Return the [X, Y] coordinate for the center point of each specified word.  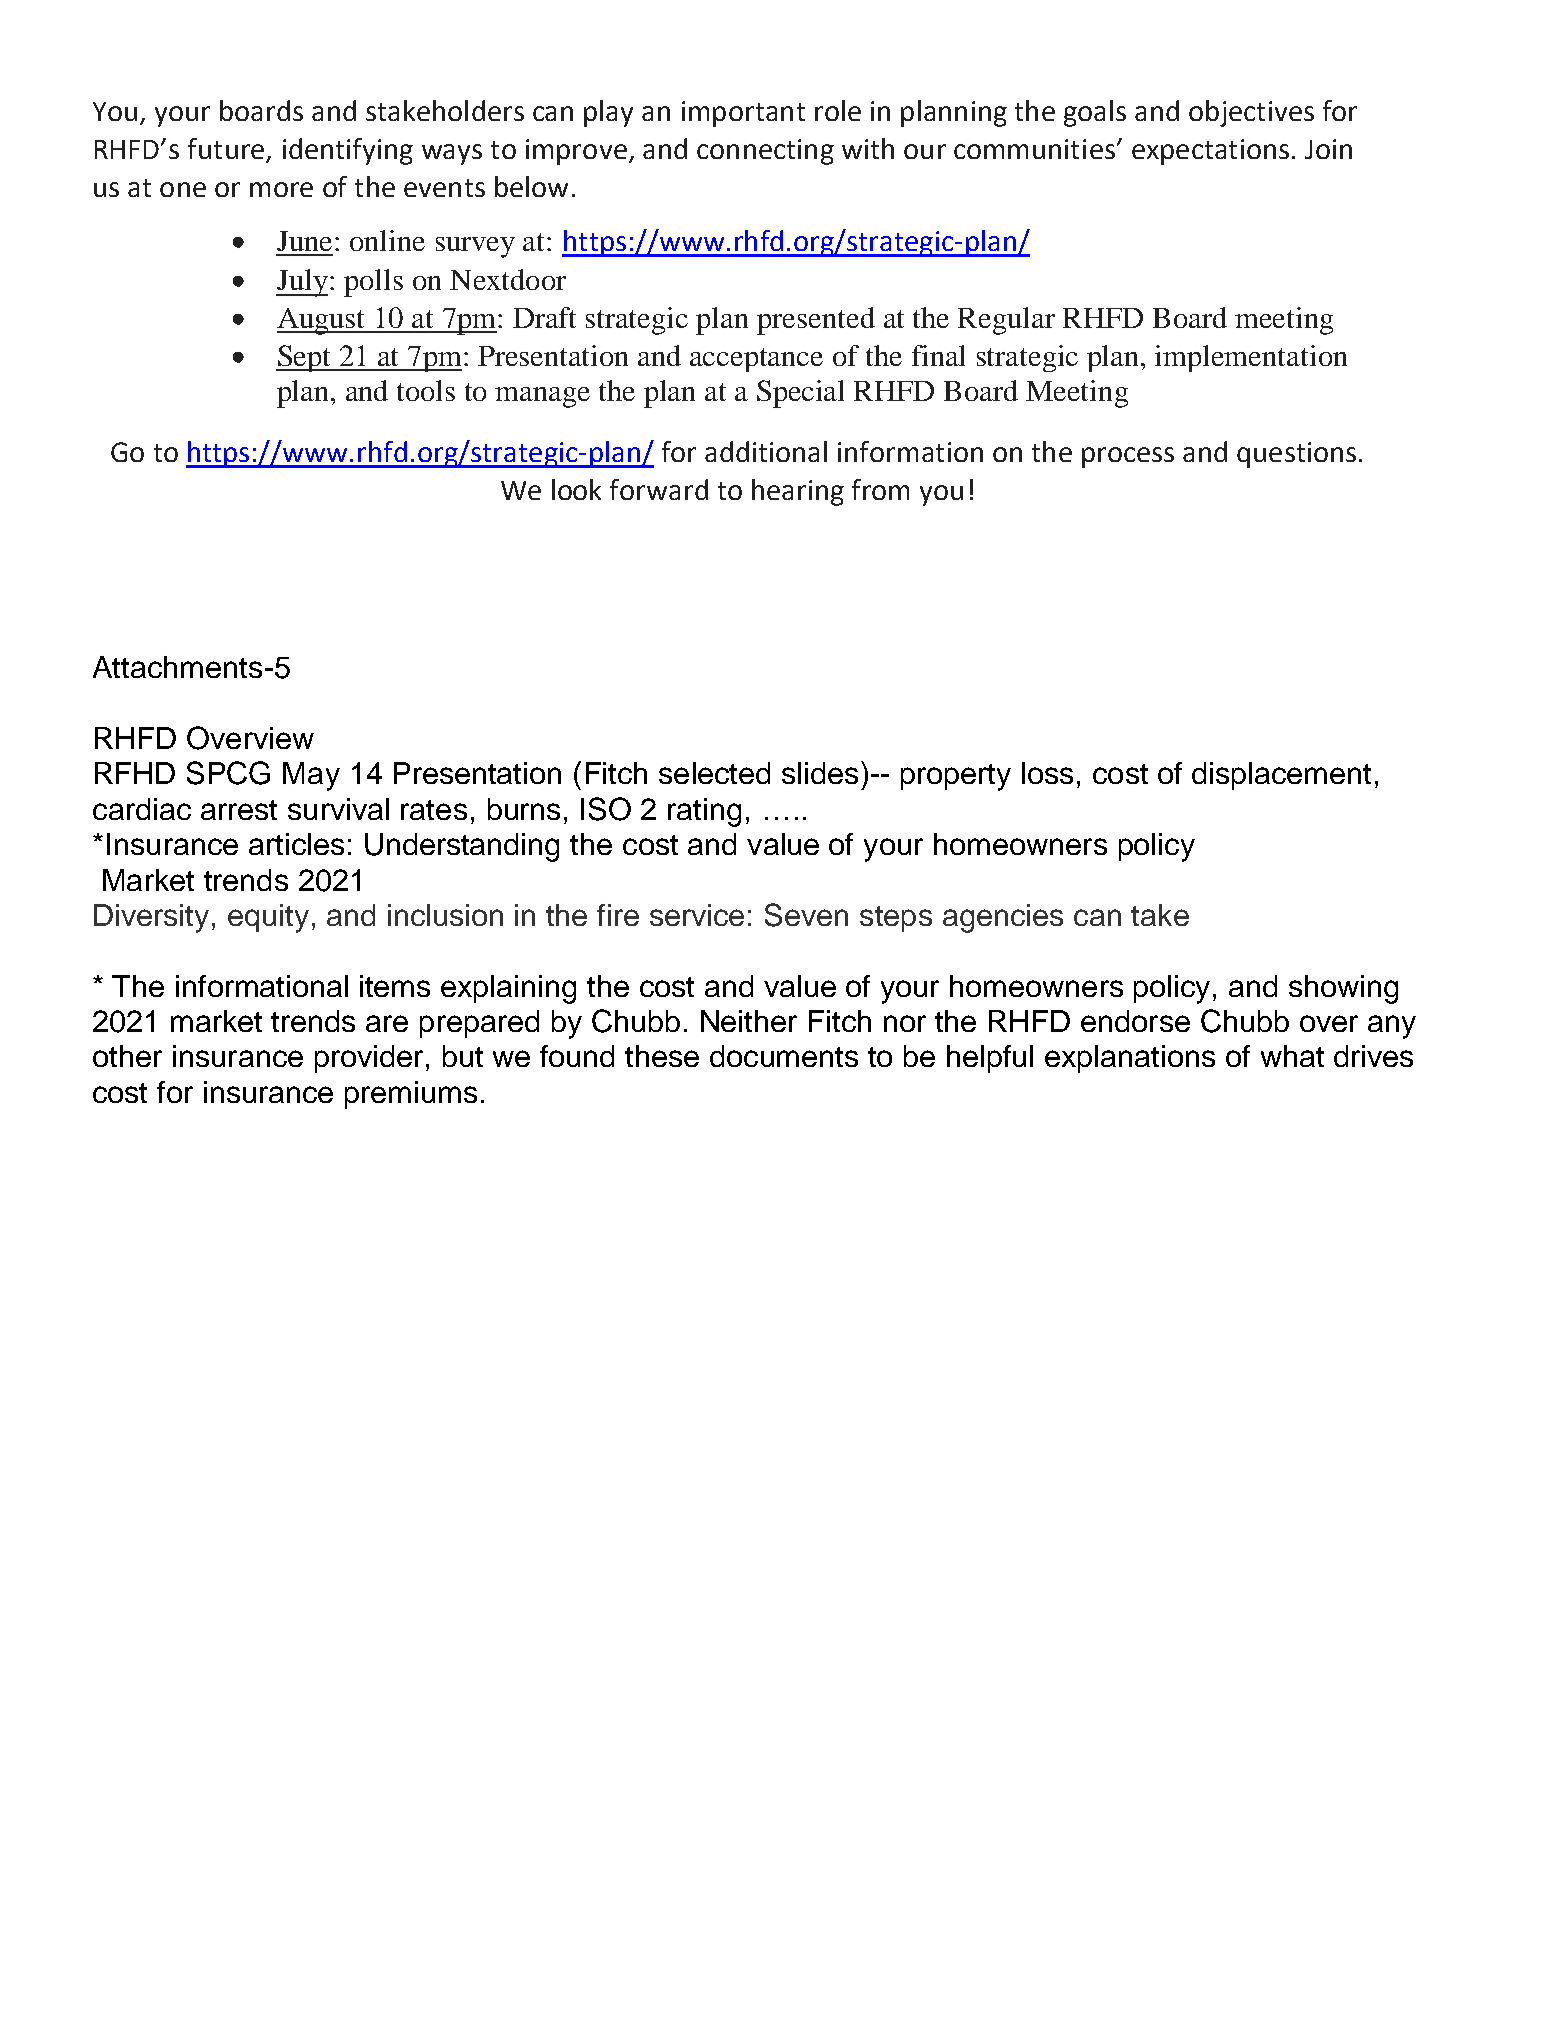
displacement [1281, 776]
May [311, 776]
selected [714, 773]
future [227, 150]
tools [426, 390]
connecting [765, 152]
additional [766, 451]
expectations [1210, 152]
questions [1296, 455]
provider [369, 1059]
